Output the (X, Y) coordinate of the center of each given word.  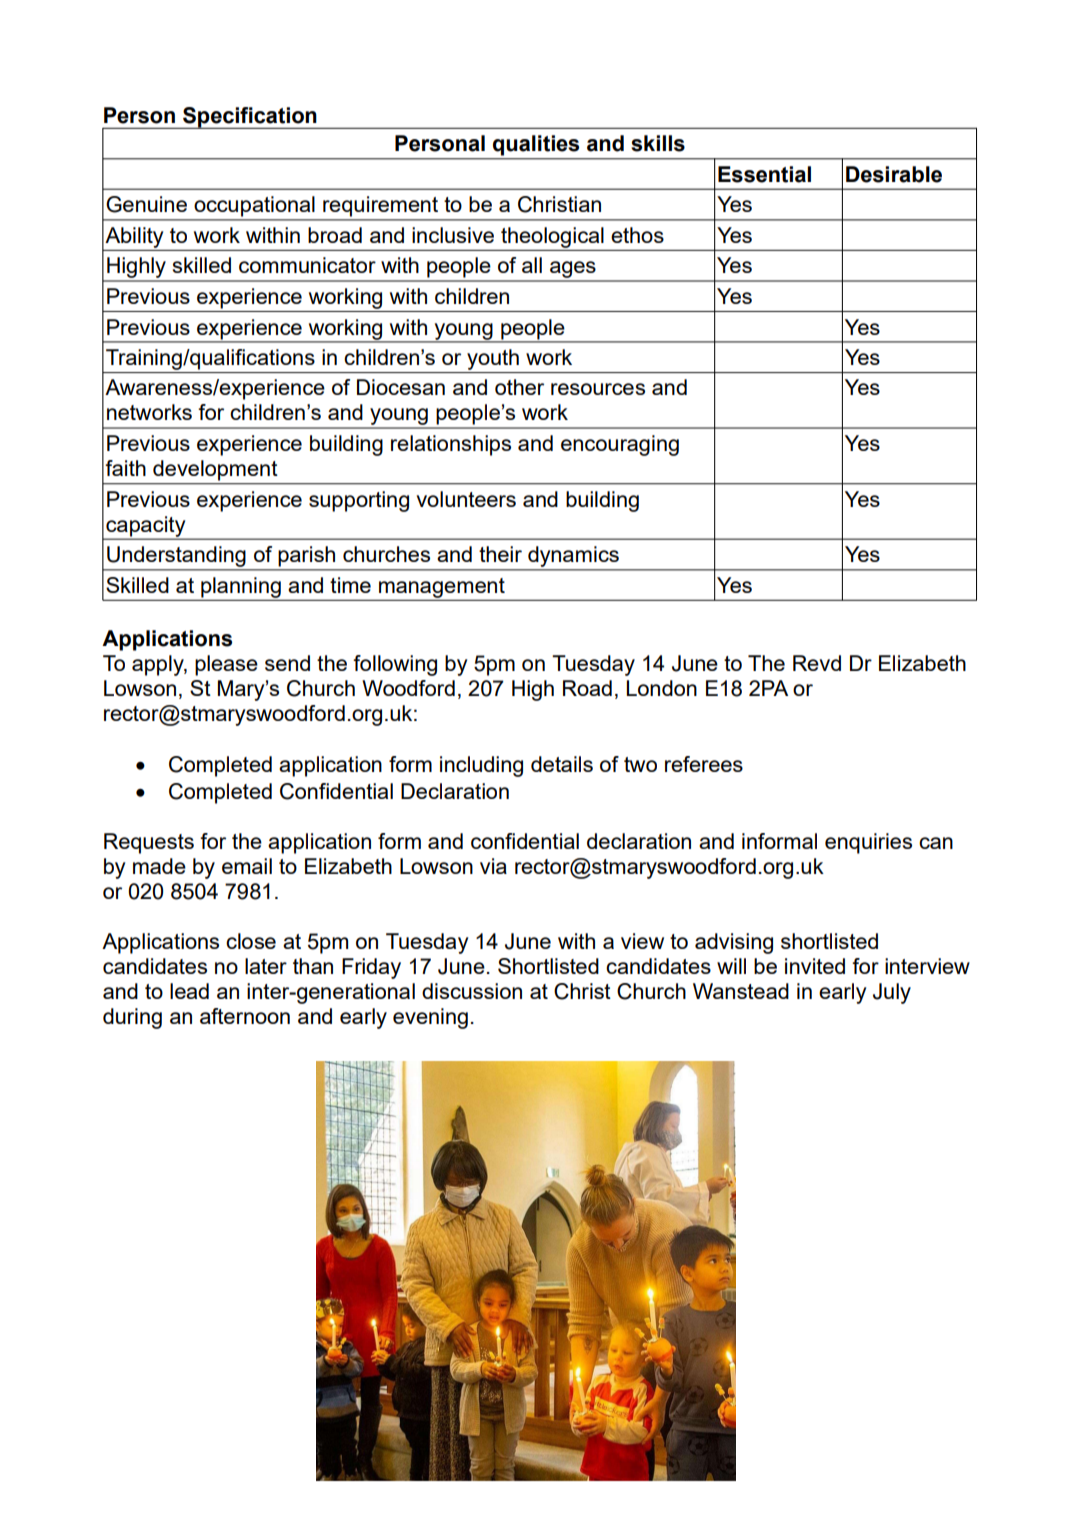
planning (241, 588)
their (500, 554)
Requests (149, 843)
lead (189, 991)
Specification (250, 118)
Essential (764, 174)
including (481, 766)
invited (815, 966)
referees (704, 764)
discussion (472, 991)
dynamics (573, 556)
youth (493, 359)
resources (598, 389)
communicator (307, 265)
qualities (536, 145)
